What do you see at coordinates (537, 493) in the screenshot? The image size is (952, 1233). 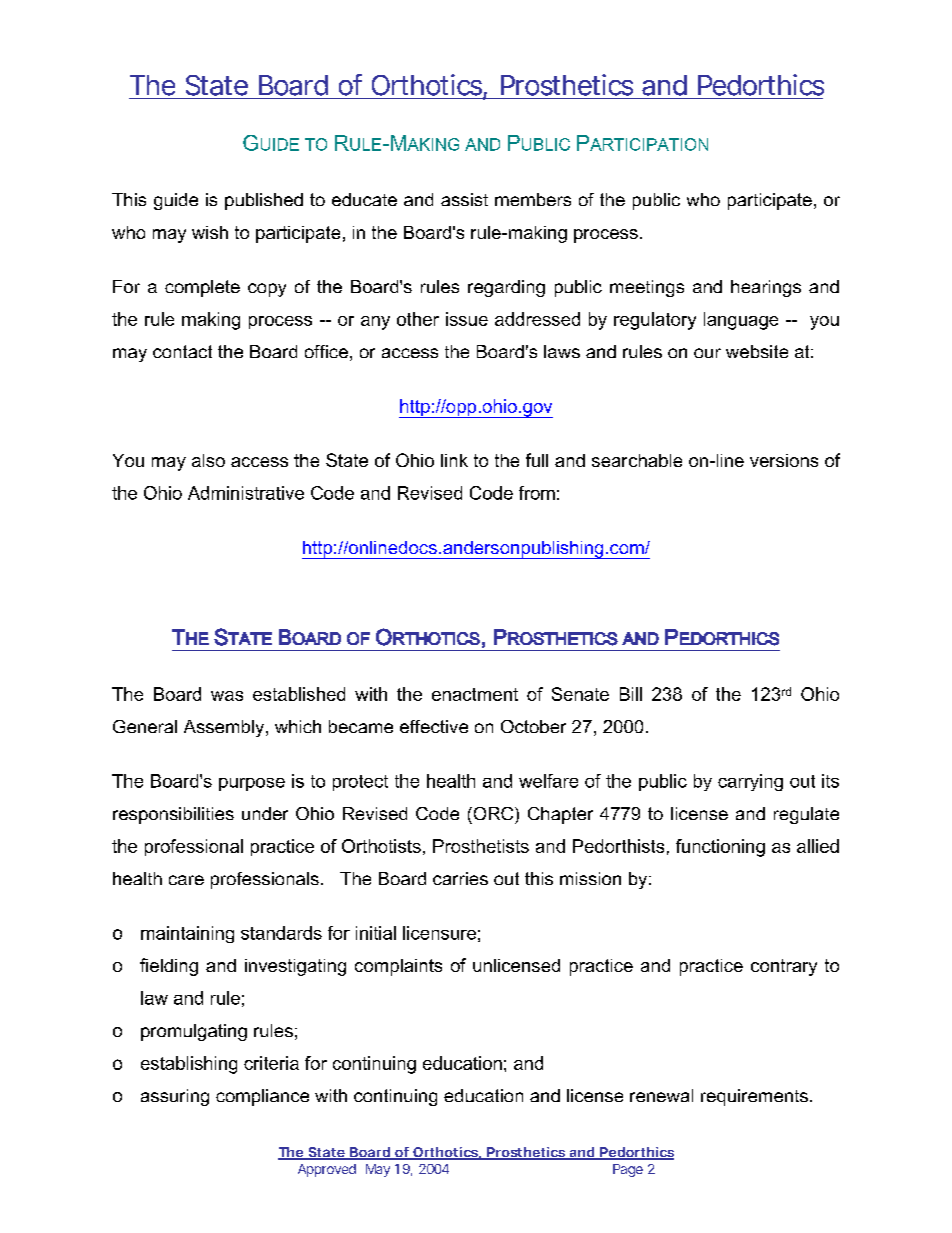 I see `from` at bounding box center [537, 493].
